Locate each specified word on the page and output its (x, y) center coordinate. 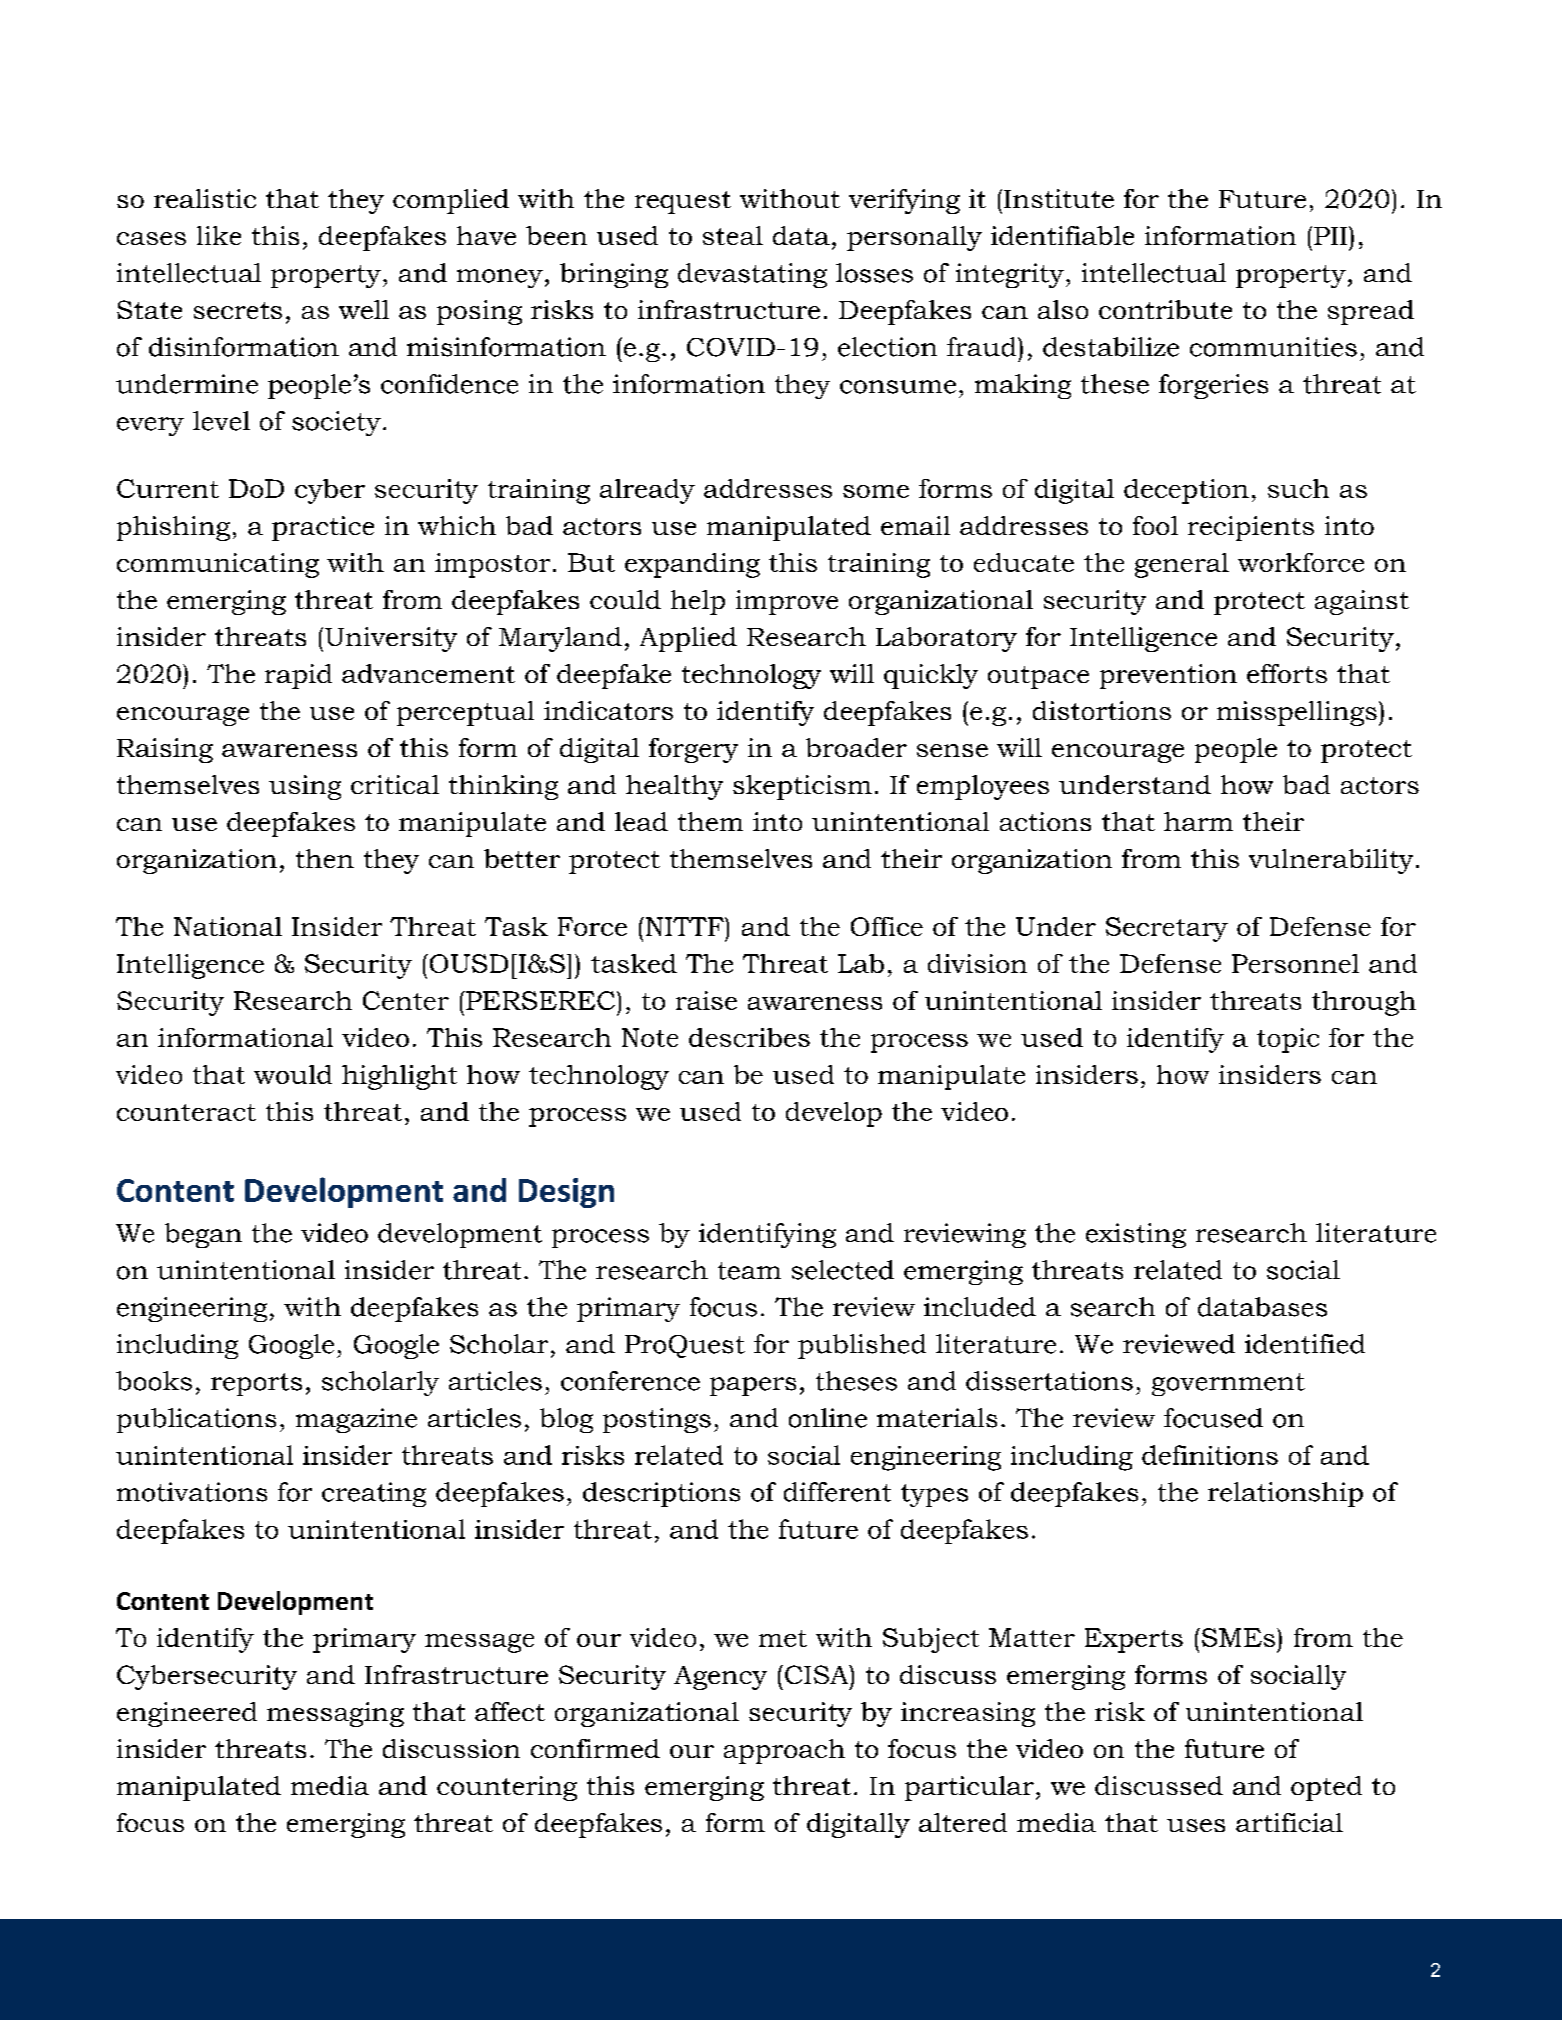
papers (753, 1386)
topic (1288, 1040)
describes (749, 1037)
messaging (335, 1714)
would (293, 1074)
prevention (1168, 676)
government (1228, 1384)
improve (787, 602)
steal (733, 235)
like (219, 235)
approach (784, 1751)
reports (256, 1384)
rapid (298, 676)
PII (1332, 235)
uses (1196, 1825)
